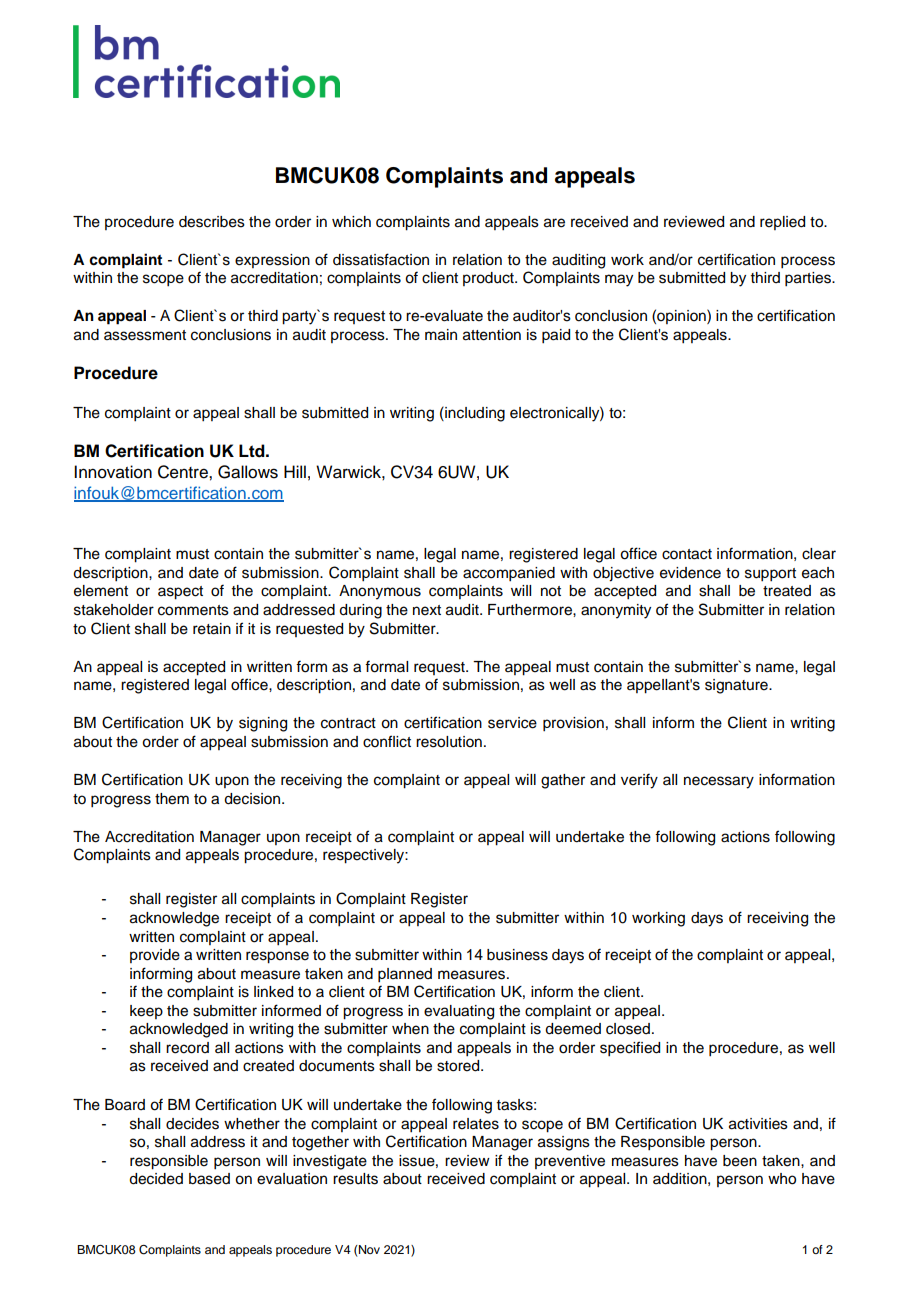 The height and width of the screenshot is (1308, 924). Describe the element at coordinates (737, 686) in the screenshot. I see `signature` at that location.
